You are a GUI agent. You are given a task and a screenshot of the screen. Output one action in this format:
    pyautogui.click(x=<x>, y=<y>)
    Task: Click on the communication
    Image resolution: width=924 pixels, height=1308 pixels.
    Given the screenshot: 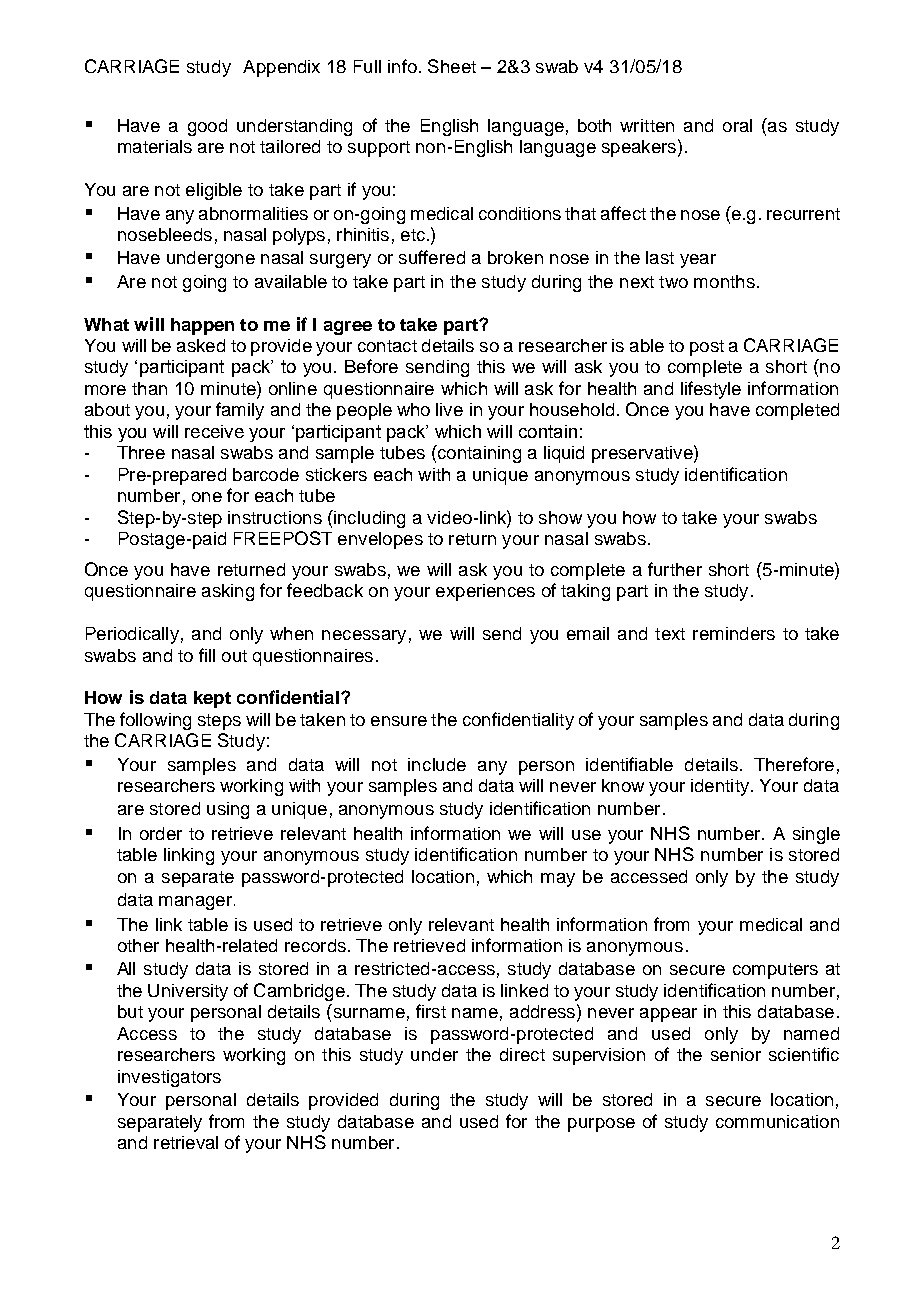 What is the action you would take?
    pyautogui.click(x=777, y=1121)
